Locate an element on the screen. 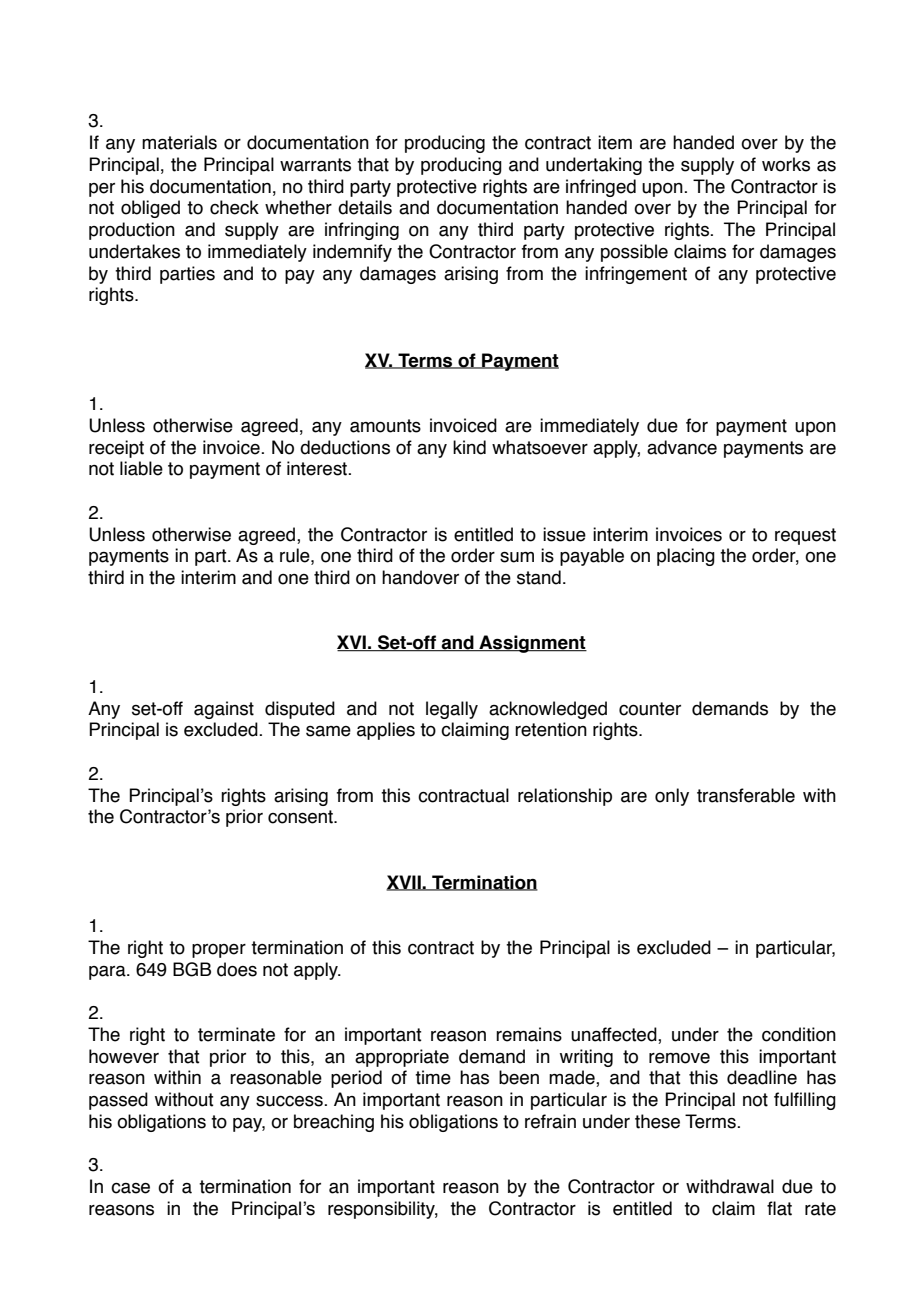 The width and height of the screenshot is (924, 1308). works is located at coordinates (786, 164).
